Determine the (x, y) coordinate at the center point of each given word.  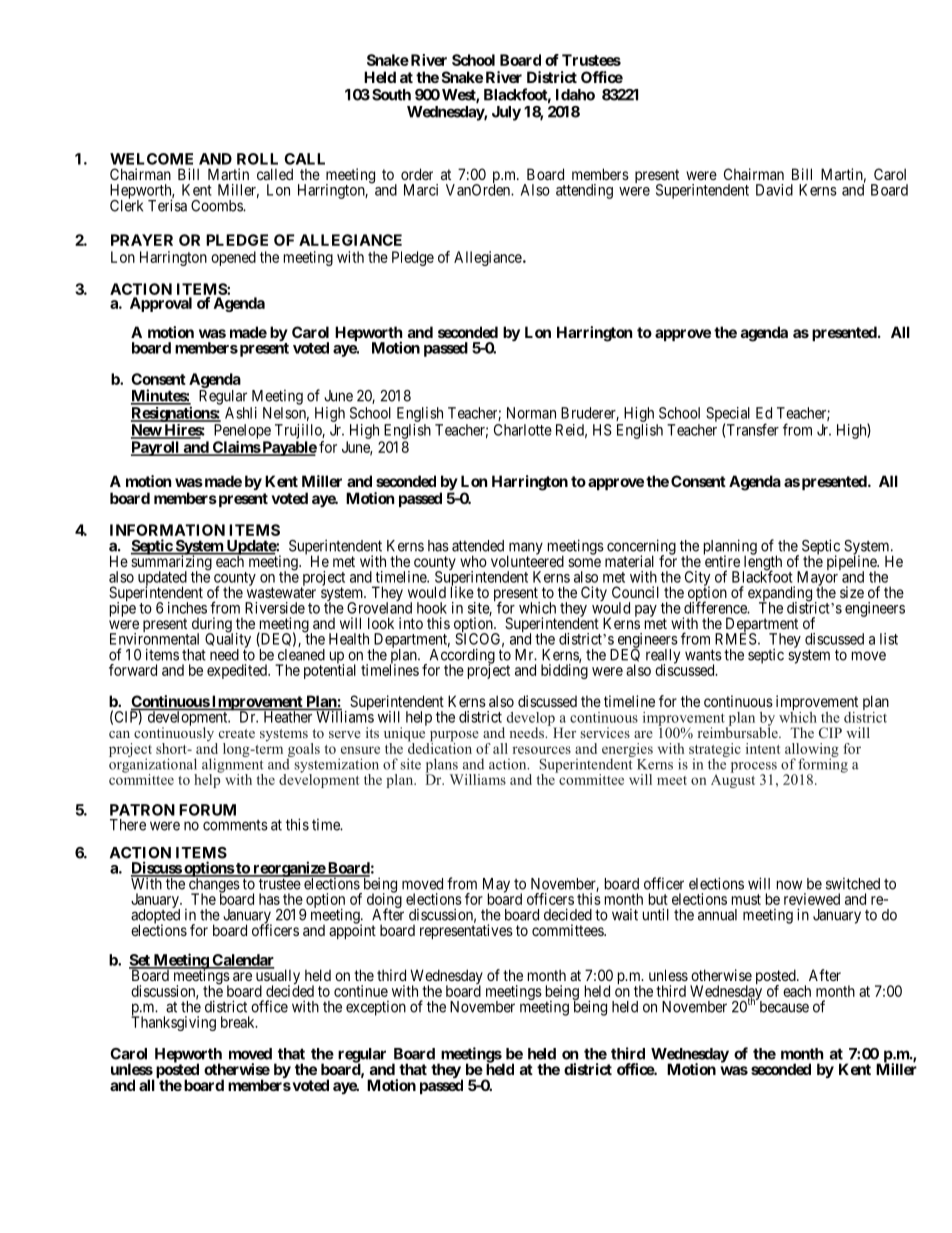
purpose (453, 737)
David (774, 190)
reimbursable (738, 731)
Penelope (242, 431)
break (239, 1022)
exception (376, 1008)
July (506, 113)
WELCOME (151, 159)
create (237, 733)
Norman (531, 413)
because (783, 1006)
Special (728, 415)
